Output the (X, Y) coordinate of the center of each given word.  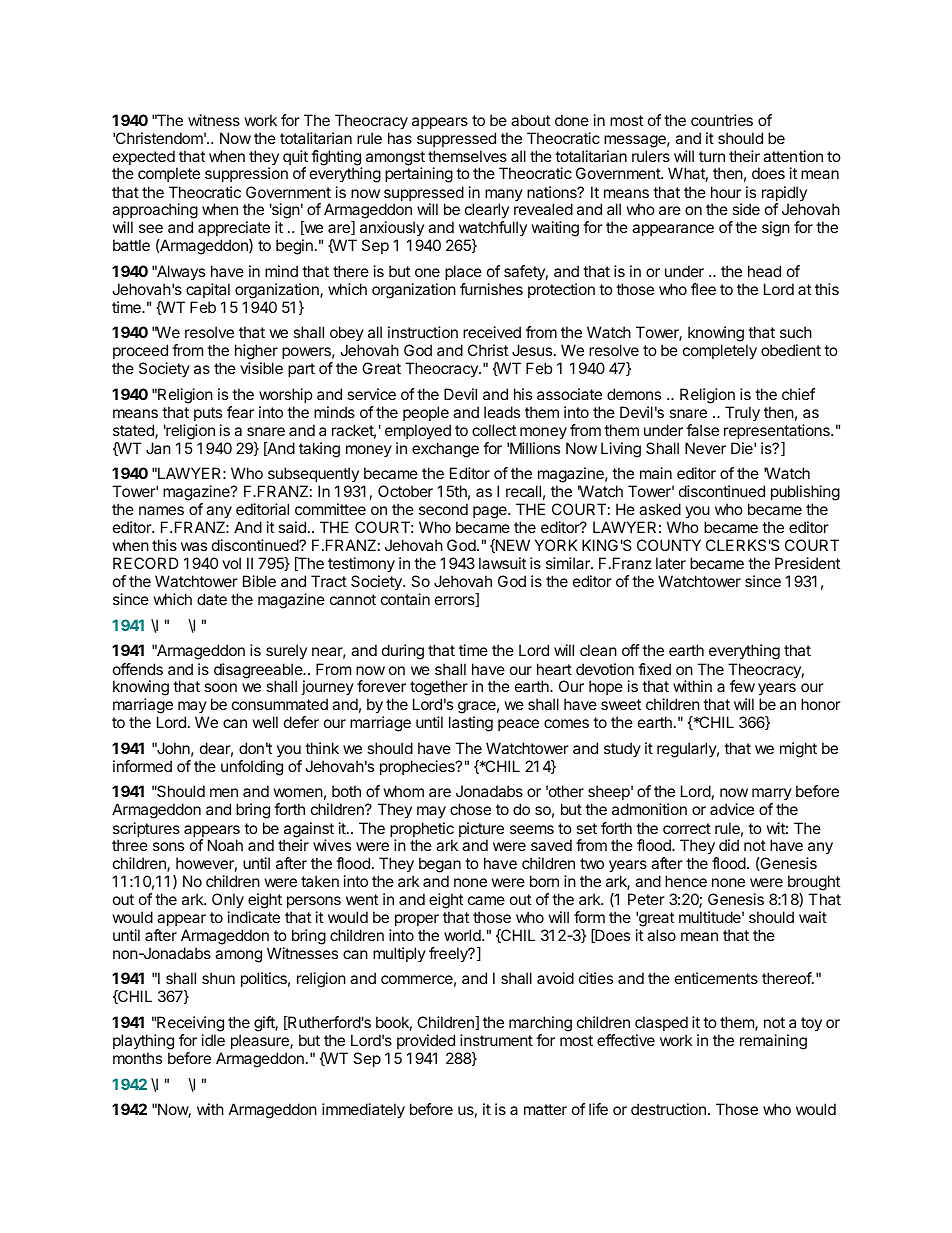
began (440, 866)
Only (228, 901)
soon (220, 687)
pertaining (419, 175)
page (491, 512)
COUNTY (669, 545)
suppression (246, 174)
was (194, 546)
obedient (791, 350)
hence (686, 881)
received (492, 332)
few (742, 686)
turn (712, 156)
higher (256, 353)
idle (213, 1040)
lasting (471, 724)
